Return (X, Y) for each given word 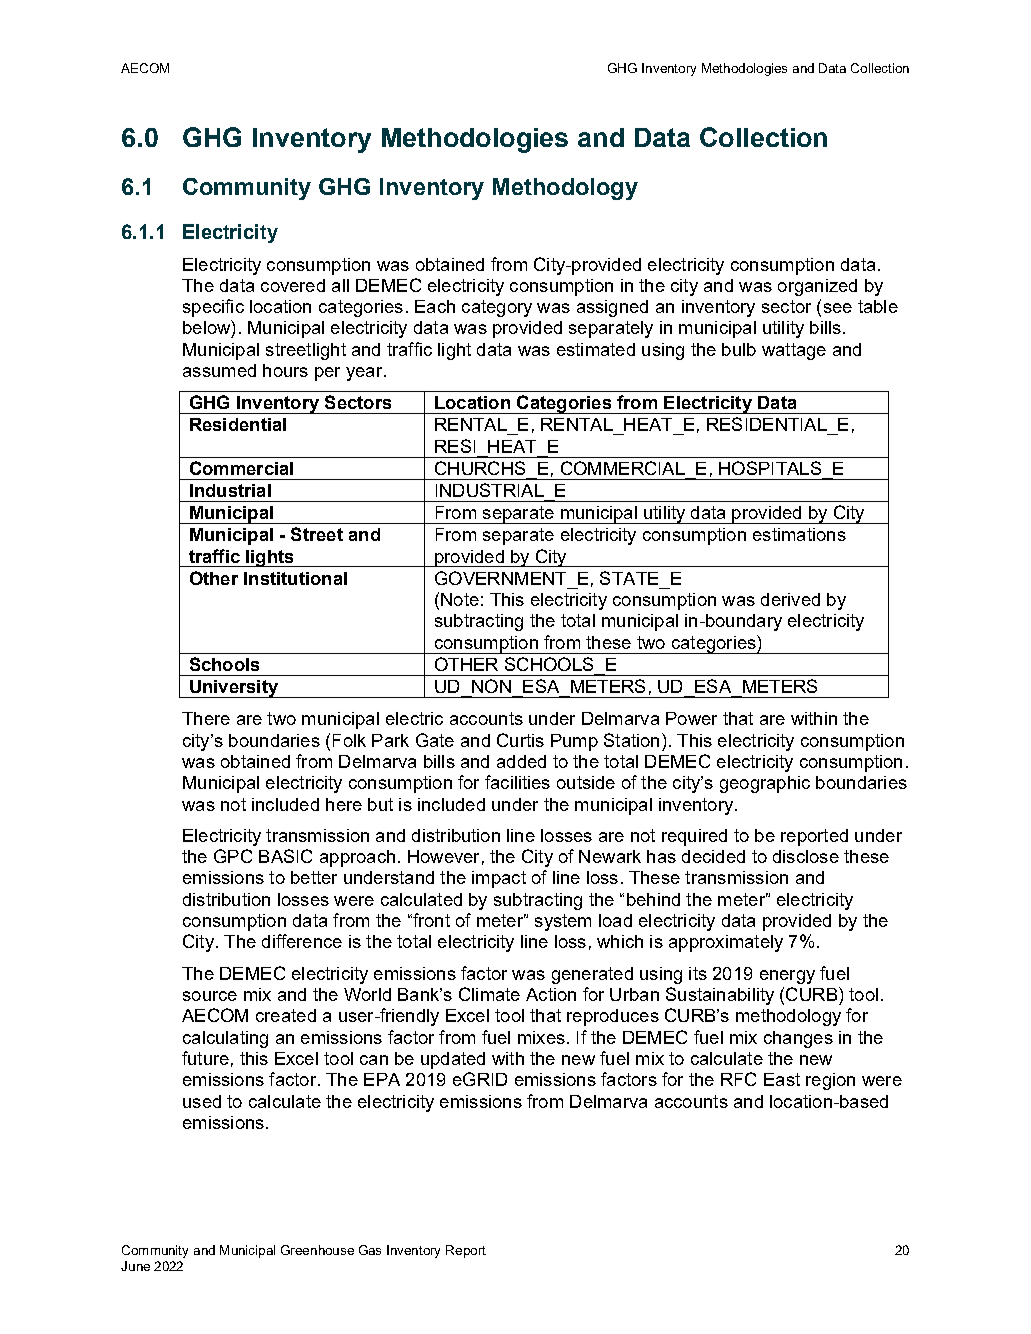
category (497, 308)
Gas (370, 1250)
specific (213, 308)
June (135, 1266)
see (838, 308)
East (782, 1079)
